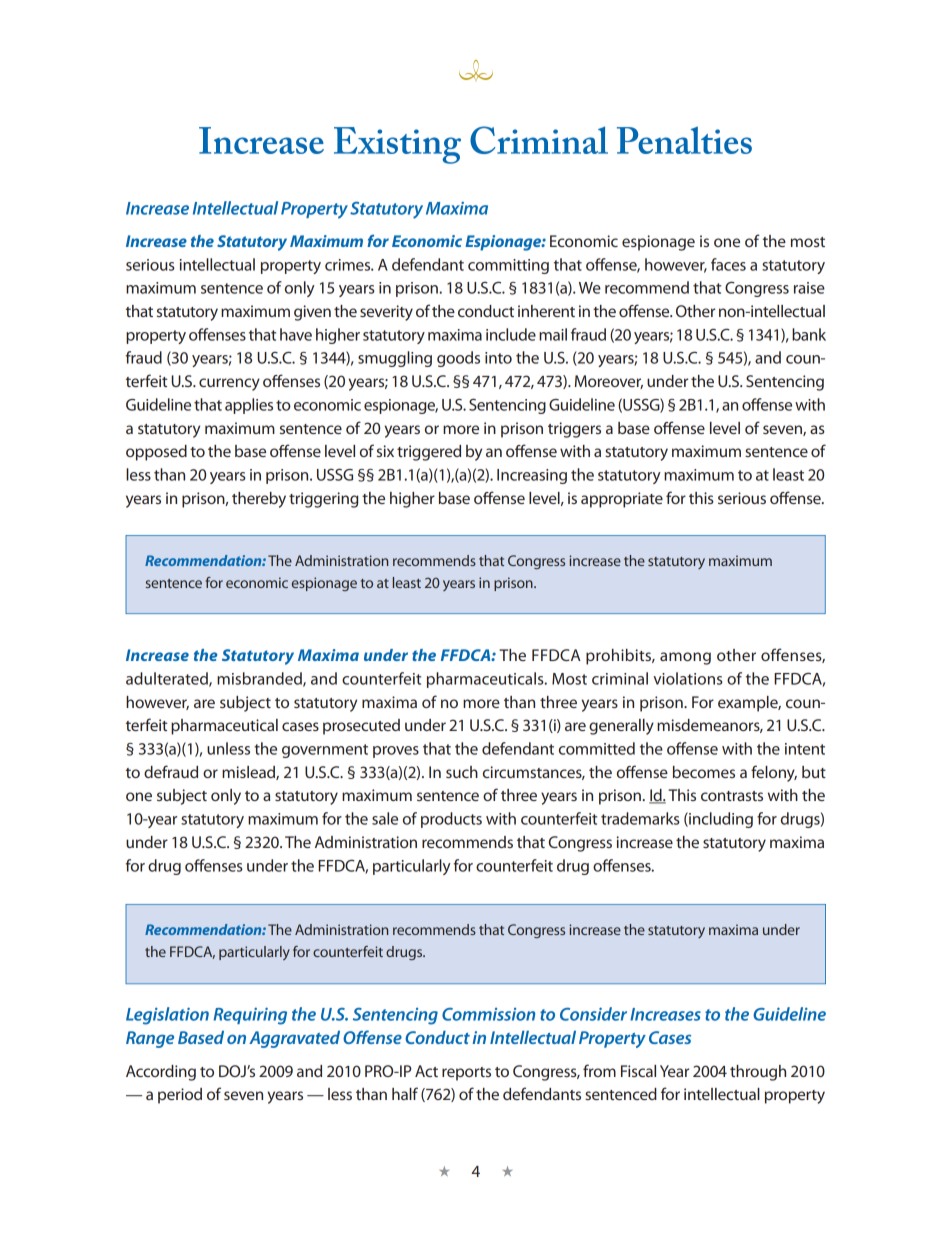 This page has height=1233, width=952. Describe the element at coordinates (704, 772) in the page. I see `becomes` at that location.
